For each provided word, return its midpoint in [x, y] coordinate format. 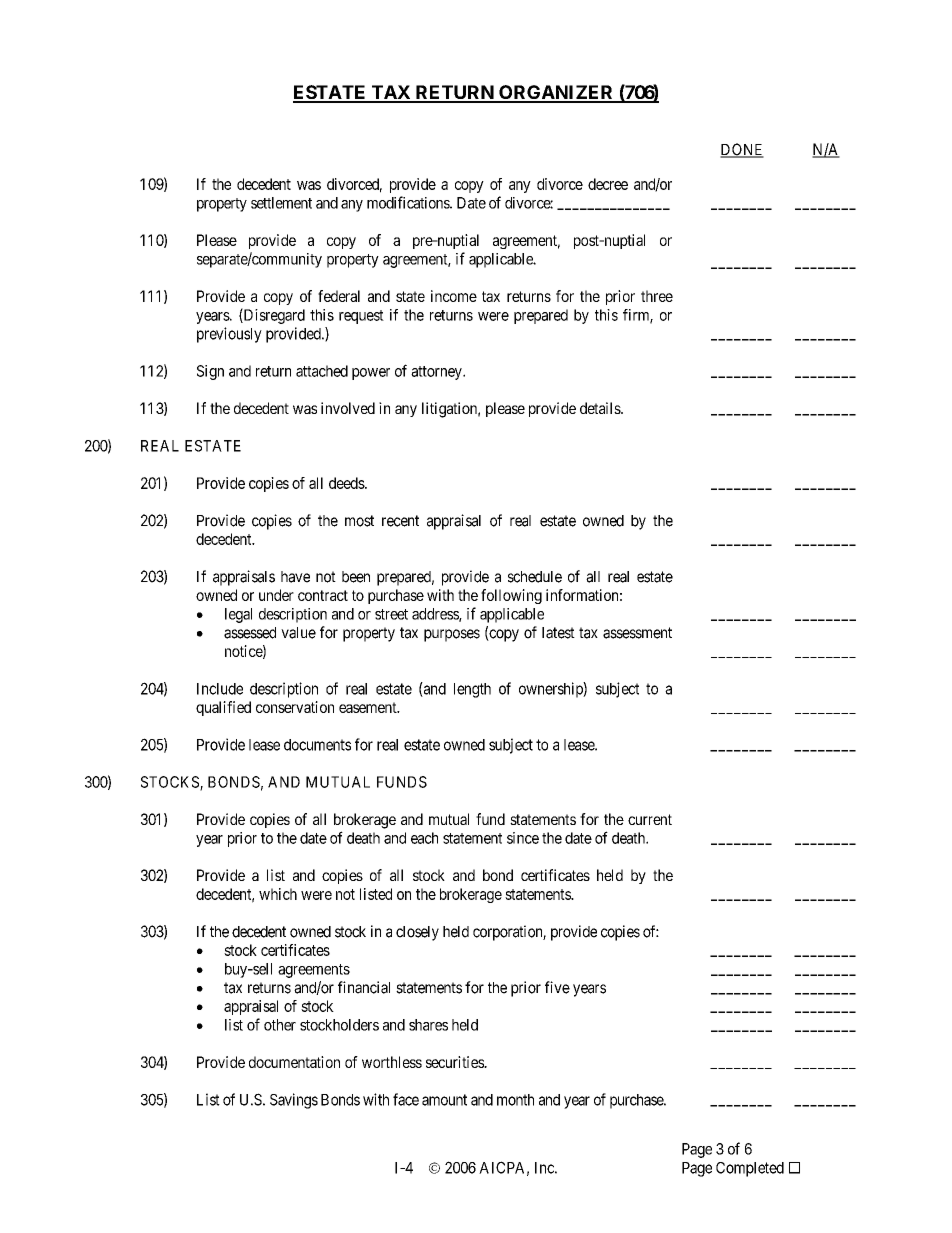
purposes [452, 635]
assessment [637, 633]
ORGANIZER [556, 93]
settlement [281, 203]
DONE [742, 150]
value [298, 633]
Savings [294, 1101]
